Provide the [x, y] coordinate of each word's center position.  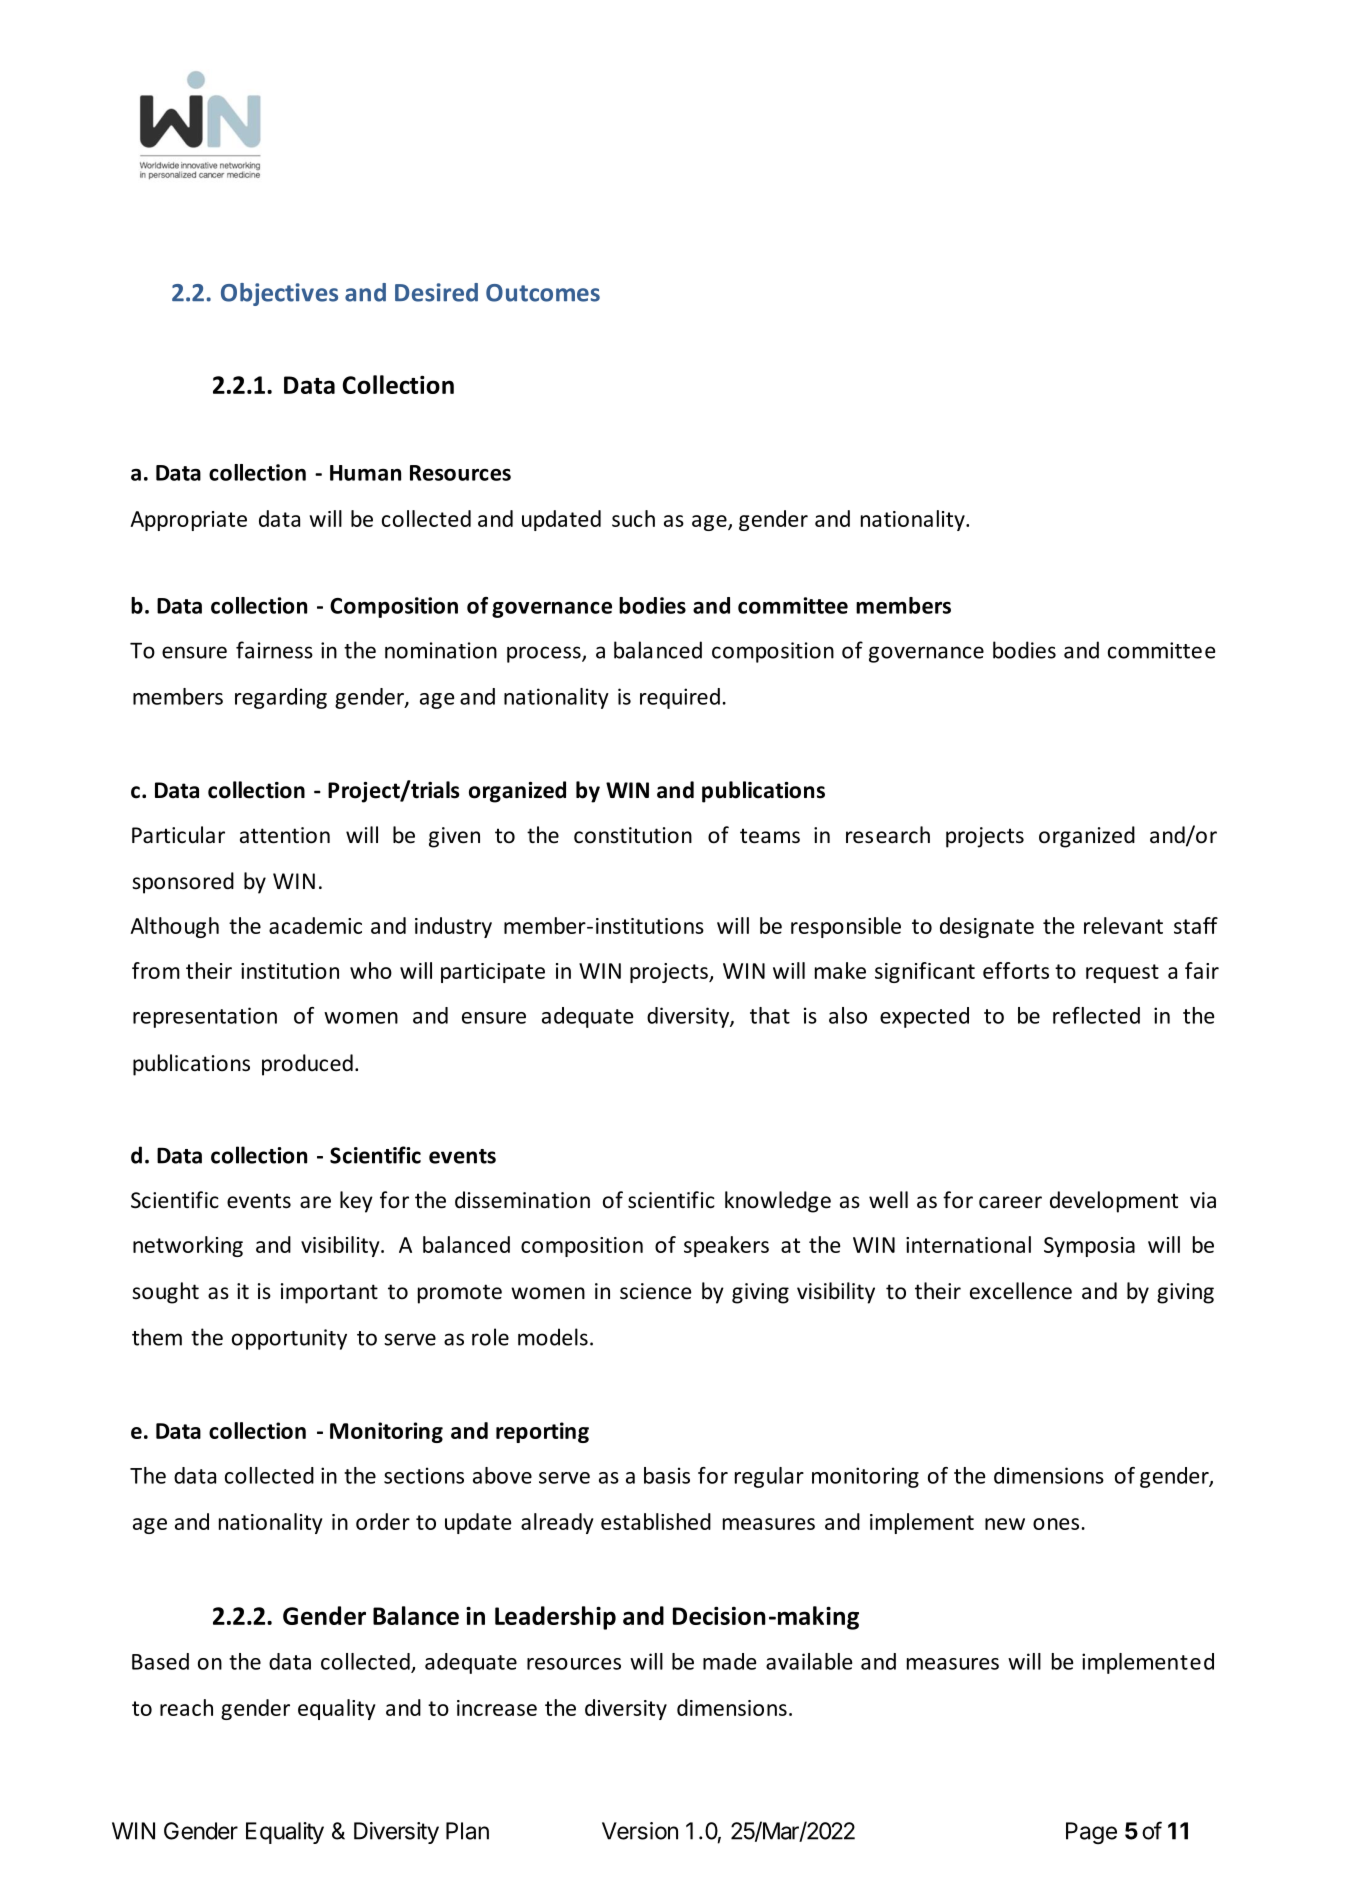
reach [186, 1707]
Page [1091, 1833]
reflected [1096, 1015]
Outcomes [543, 293]
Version [640, 1831]
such [633, 518]
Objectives [279, 294]
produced [307, 1065]
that [770, 1015]
